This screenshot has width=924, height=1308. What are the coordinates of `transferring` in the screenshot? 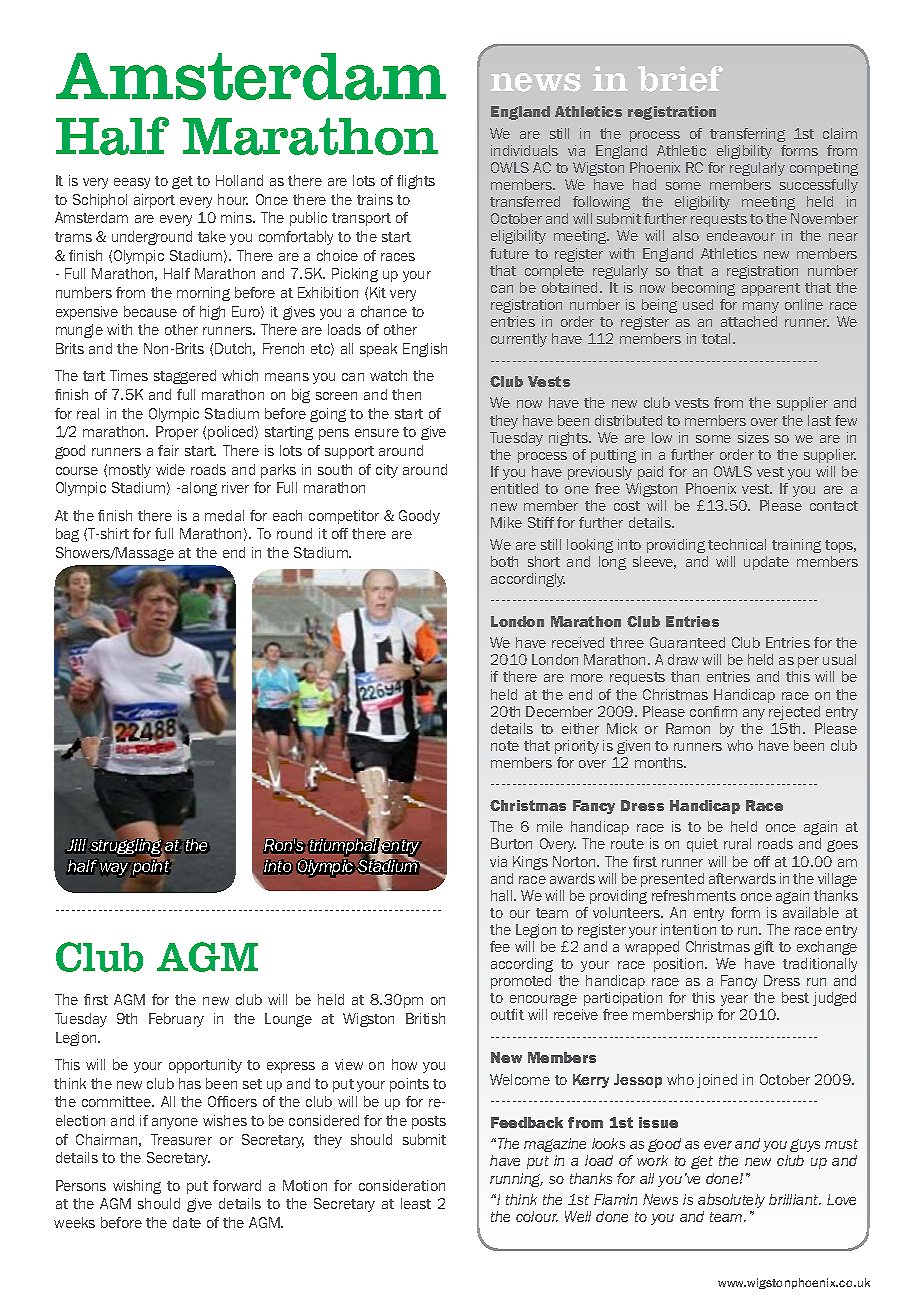 It's located at (747, 135).
